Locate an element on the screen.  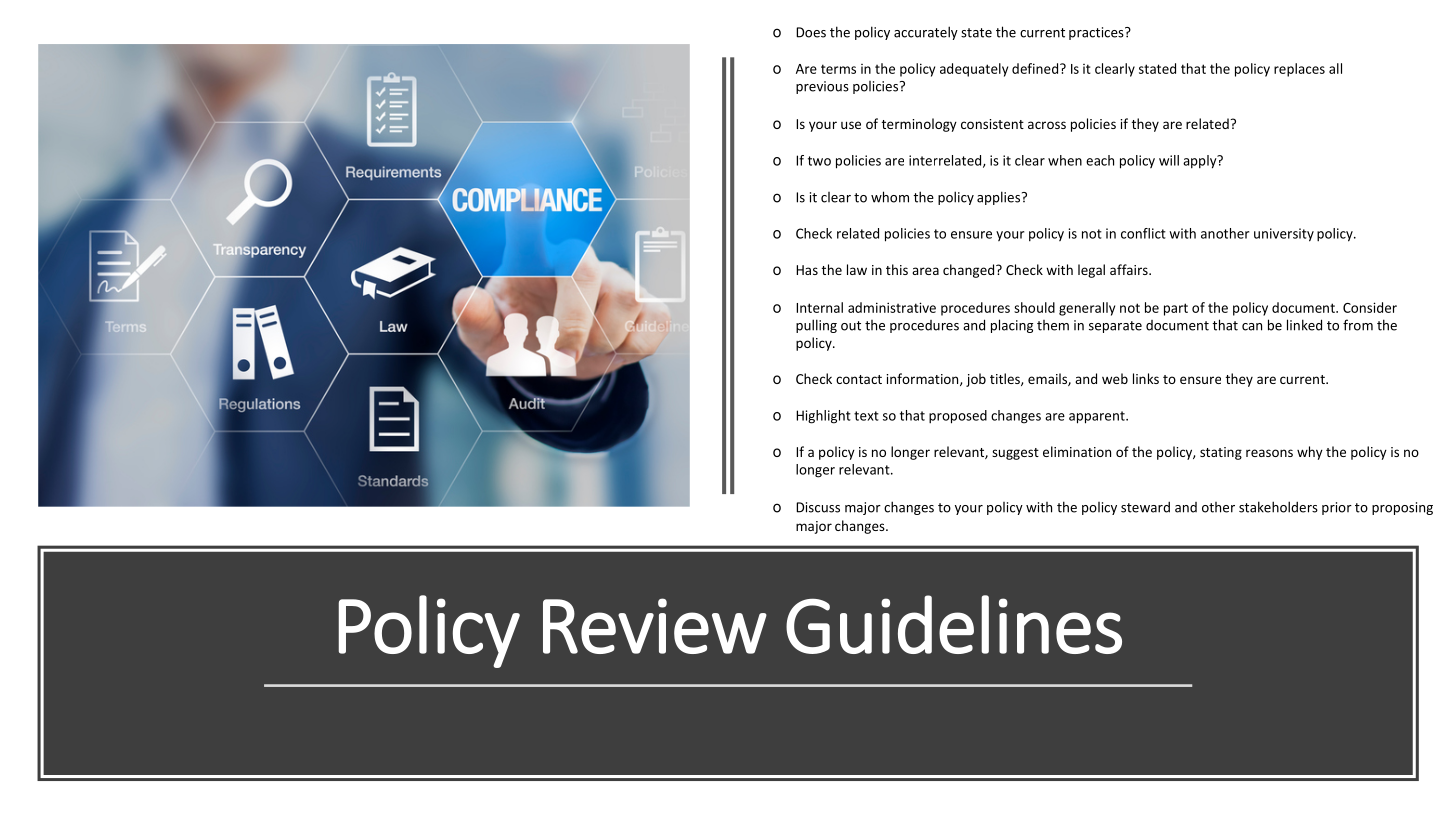
replaces is located at coordinates (1299, 70).
